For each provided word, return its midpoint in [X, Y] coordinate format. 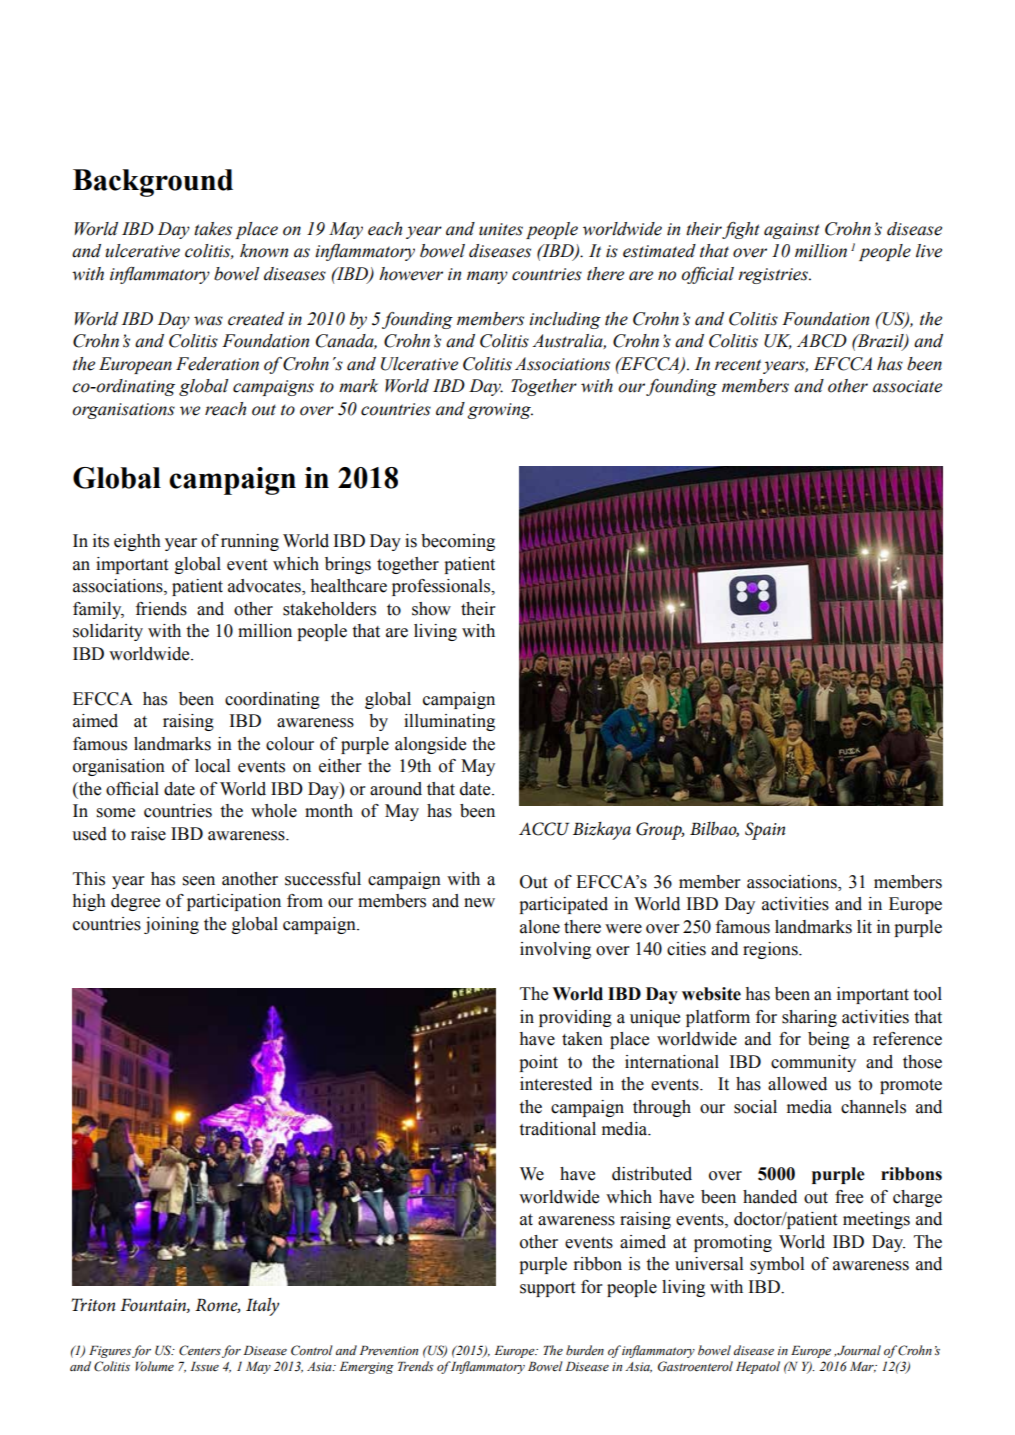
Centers [200, 1350]
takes [213, 229]
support [547, 1289]
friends [161, 609]
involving [555, 950]
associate [907, 386]
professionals [442, 587]
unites [501, 229]
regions [771, 950]
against [792, 231]
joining [171, 925]
